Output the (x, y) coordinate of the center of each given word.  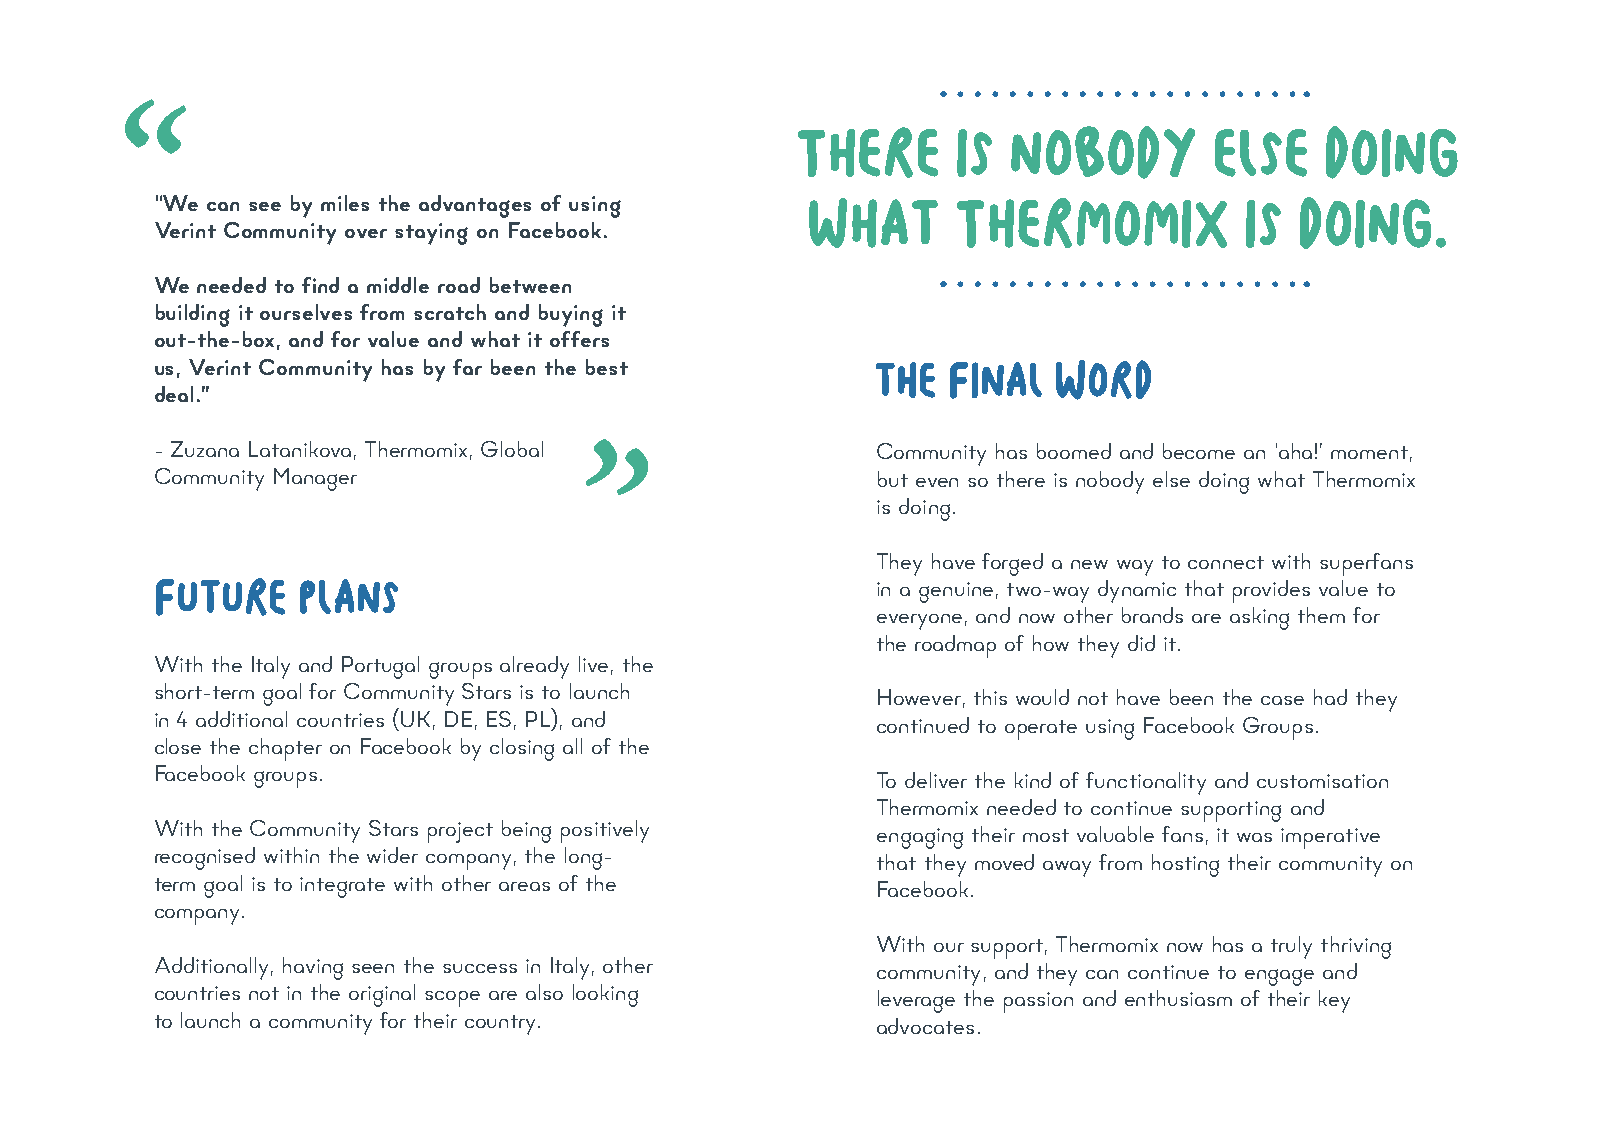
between (530, 285)
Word (1103, 380)
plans (349, 596)
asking (1259, 618)
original (382, 995)
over (366, 233)
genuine (956, 592)
